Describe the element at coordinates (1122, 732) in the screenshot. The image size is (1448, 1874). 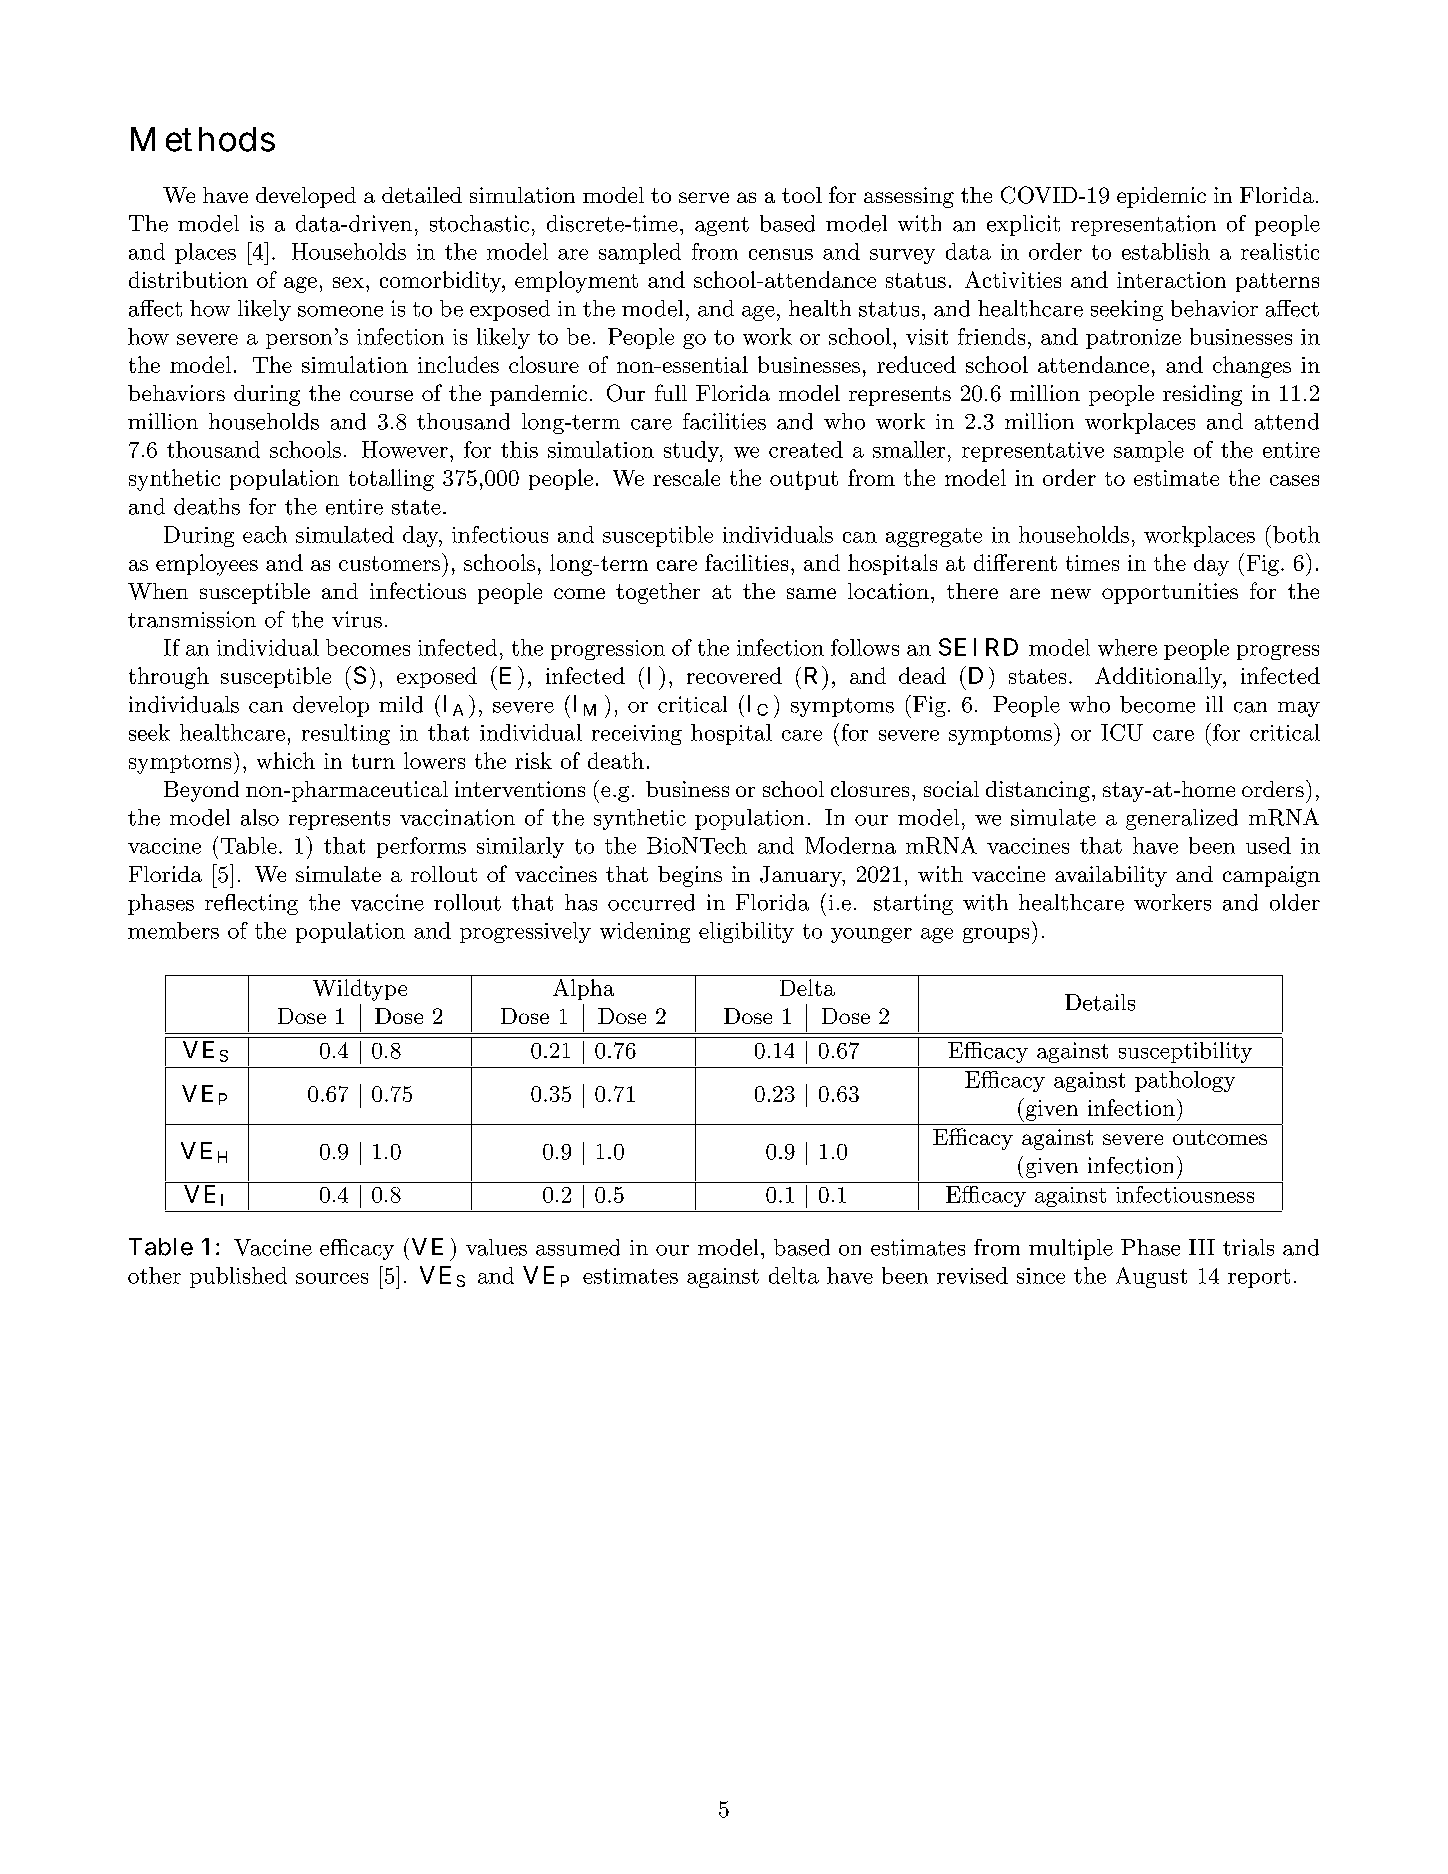
I see `ICU` at that location.
